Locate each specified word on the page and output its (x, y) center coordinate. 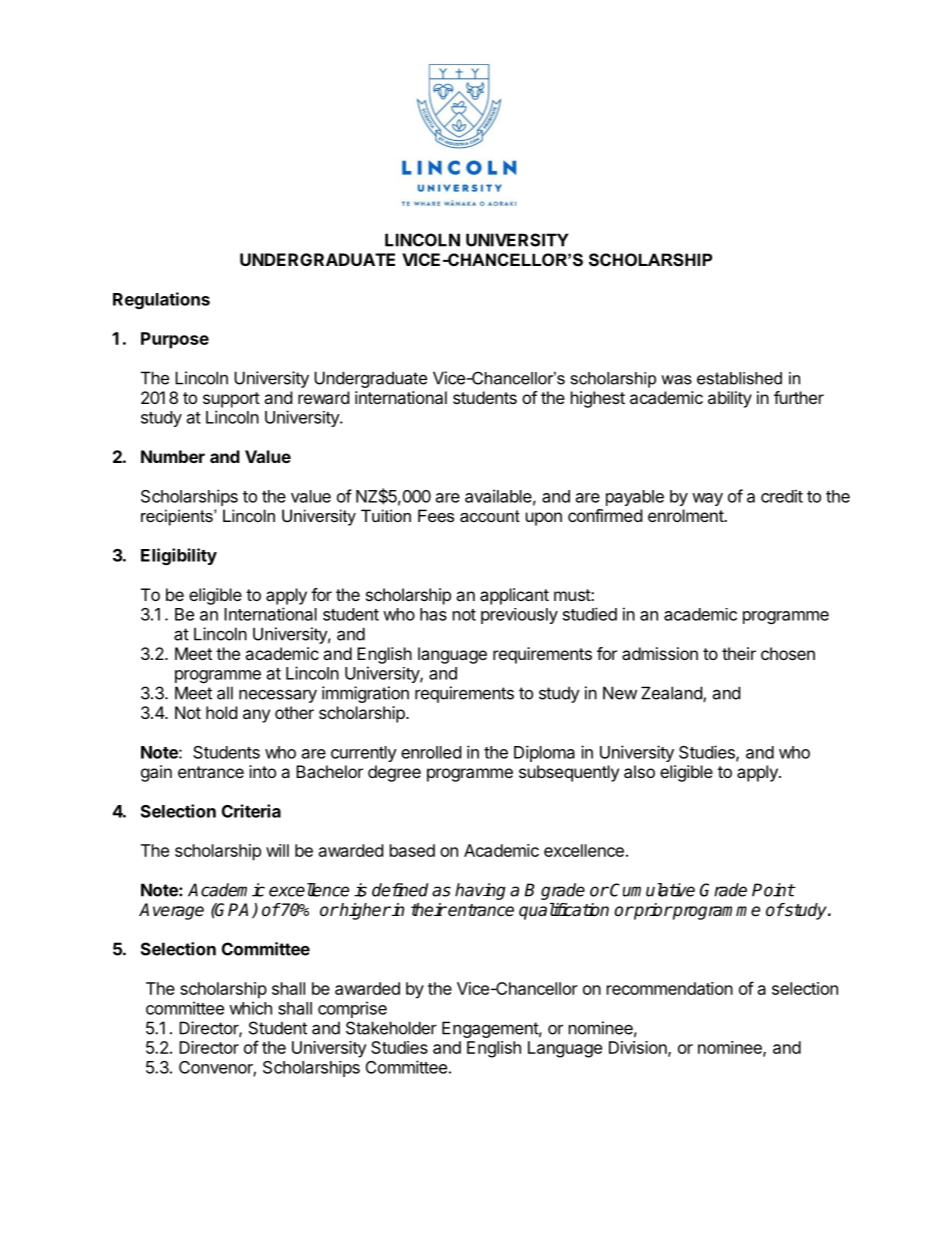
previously (519, 616)
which (250, 1008)
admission (660, 653)
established (739, 378)
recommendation (670, 988)
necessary (278, 696)
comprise (352, 1009)
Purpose (175, 340)
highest (598, 399)
